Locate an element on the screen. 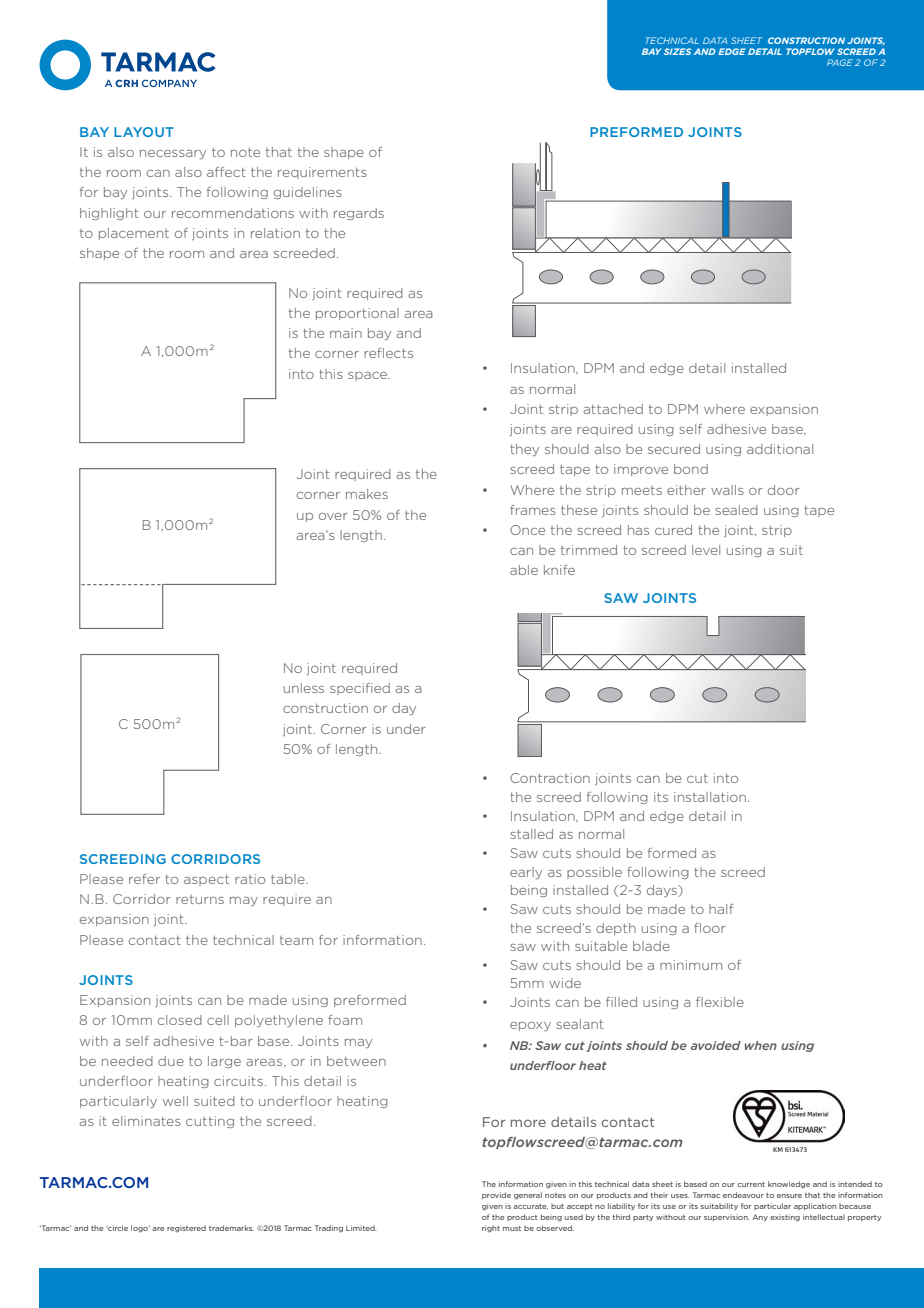  provide is located at coordinates (496, 1195).
